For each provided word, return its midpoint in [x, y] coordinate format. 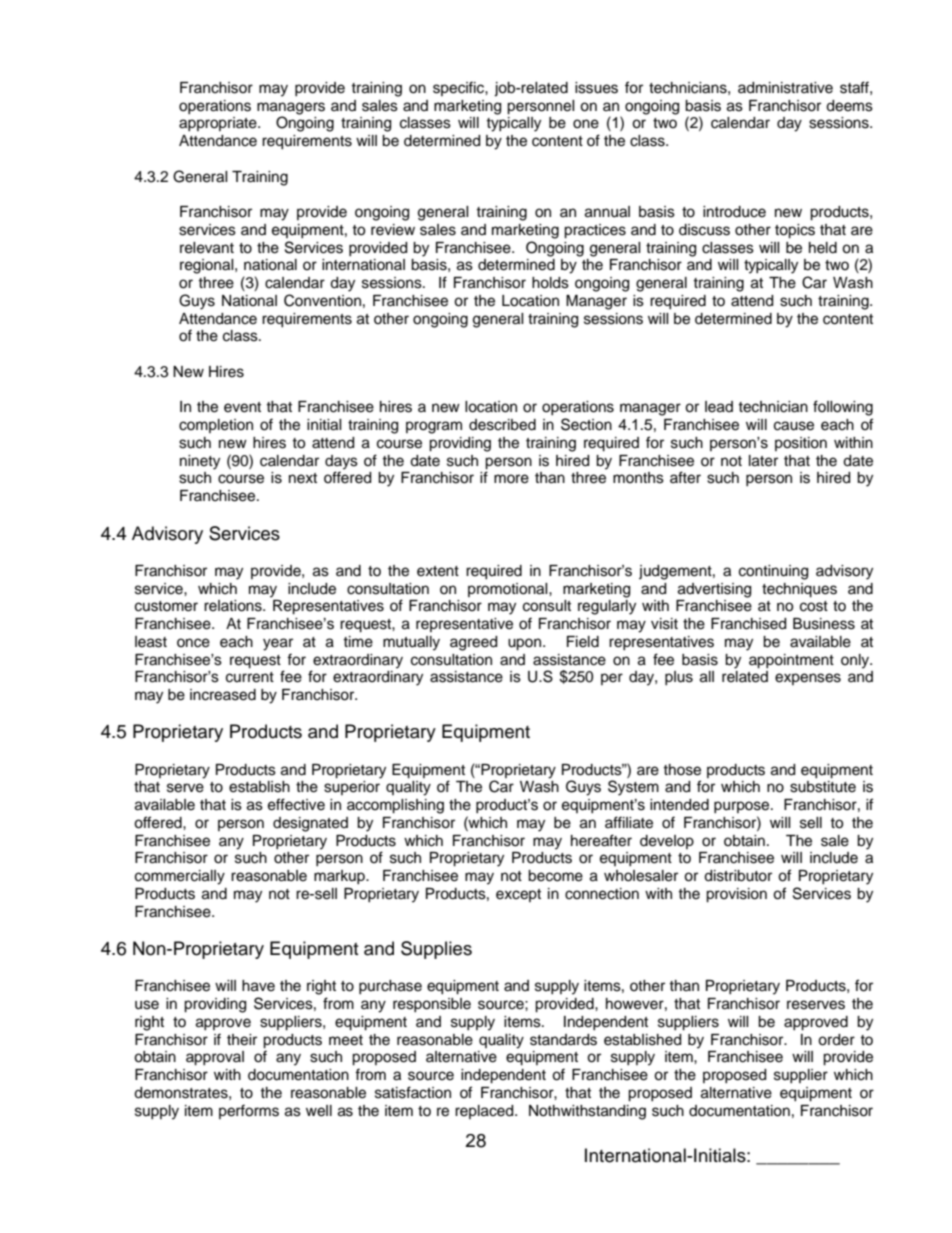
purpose [743, 807]
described [502, 425]
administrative [785, 88]
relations [234, 606]
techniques [799, 590]
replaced [485, 1112]
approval [215, 1058]
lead [719, 407]
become [555, 876]
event [242, 407]
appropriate [219, 124]
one [586, 124]
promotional [509, 590]
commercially [180, 877]
